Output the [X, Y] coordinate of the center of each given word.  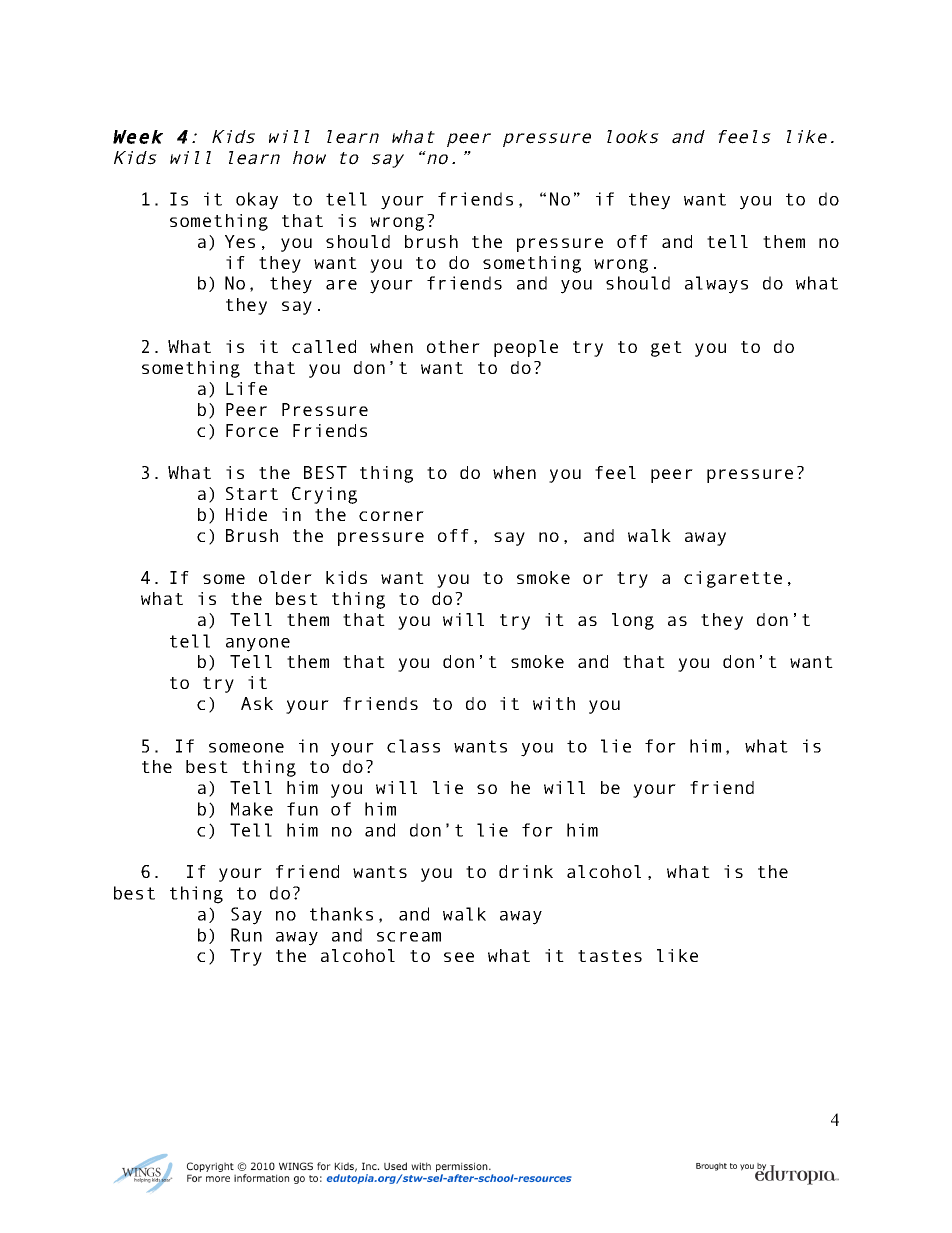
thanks [341, 914]
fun [302, 809]
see [459, 957]
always [716, 285]
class [413, 746]
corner [391, 516]
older [285, 577]
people [526, 348]
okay [257, 201]
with [554, 703]
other [453, 346]
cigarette [733, 579]
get [666, 349]
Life [246, 388]
